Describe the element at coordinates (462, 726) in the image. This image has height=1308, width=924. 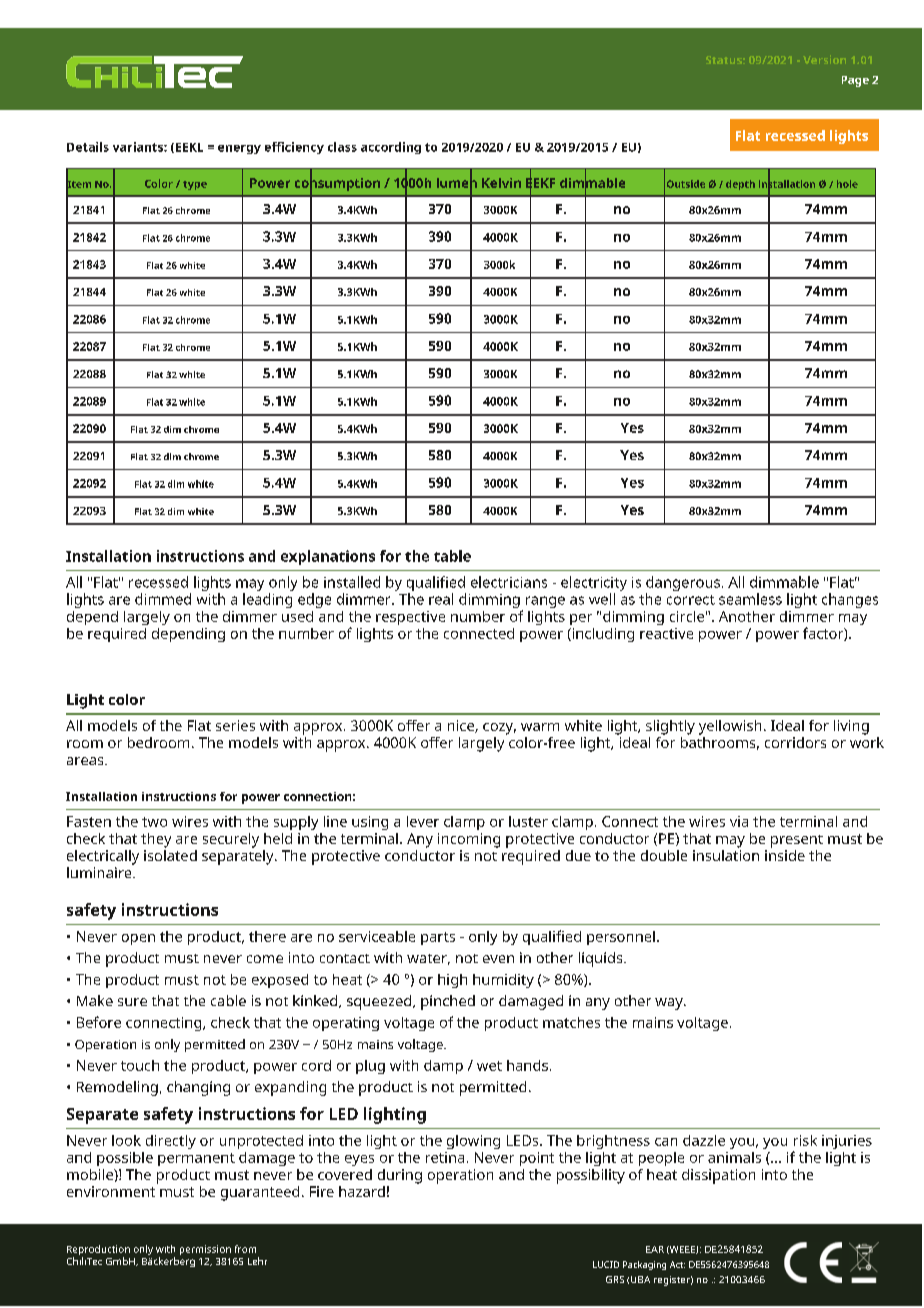
I see `nice` at that location.
